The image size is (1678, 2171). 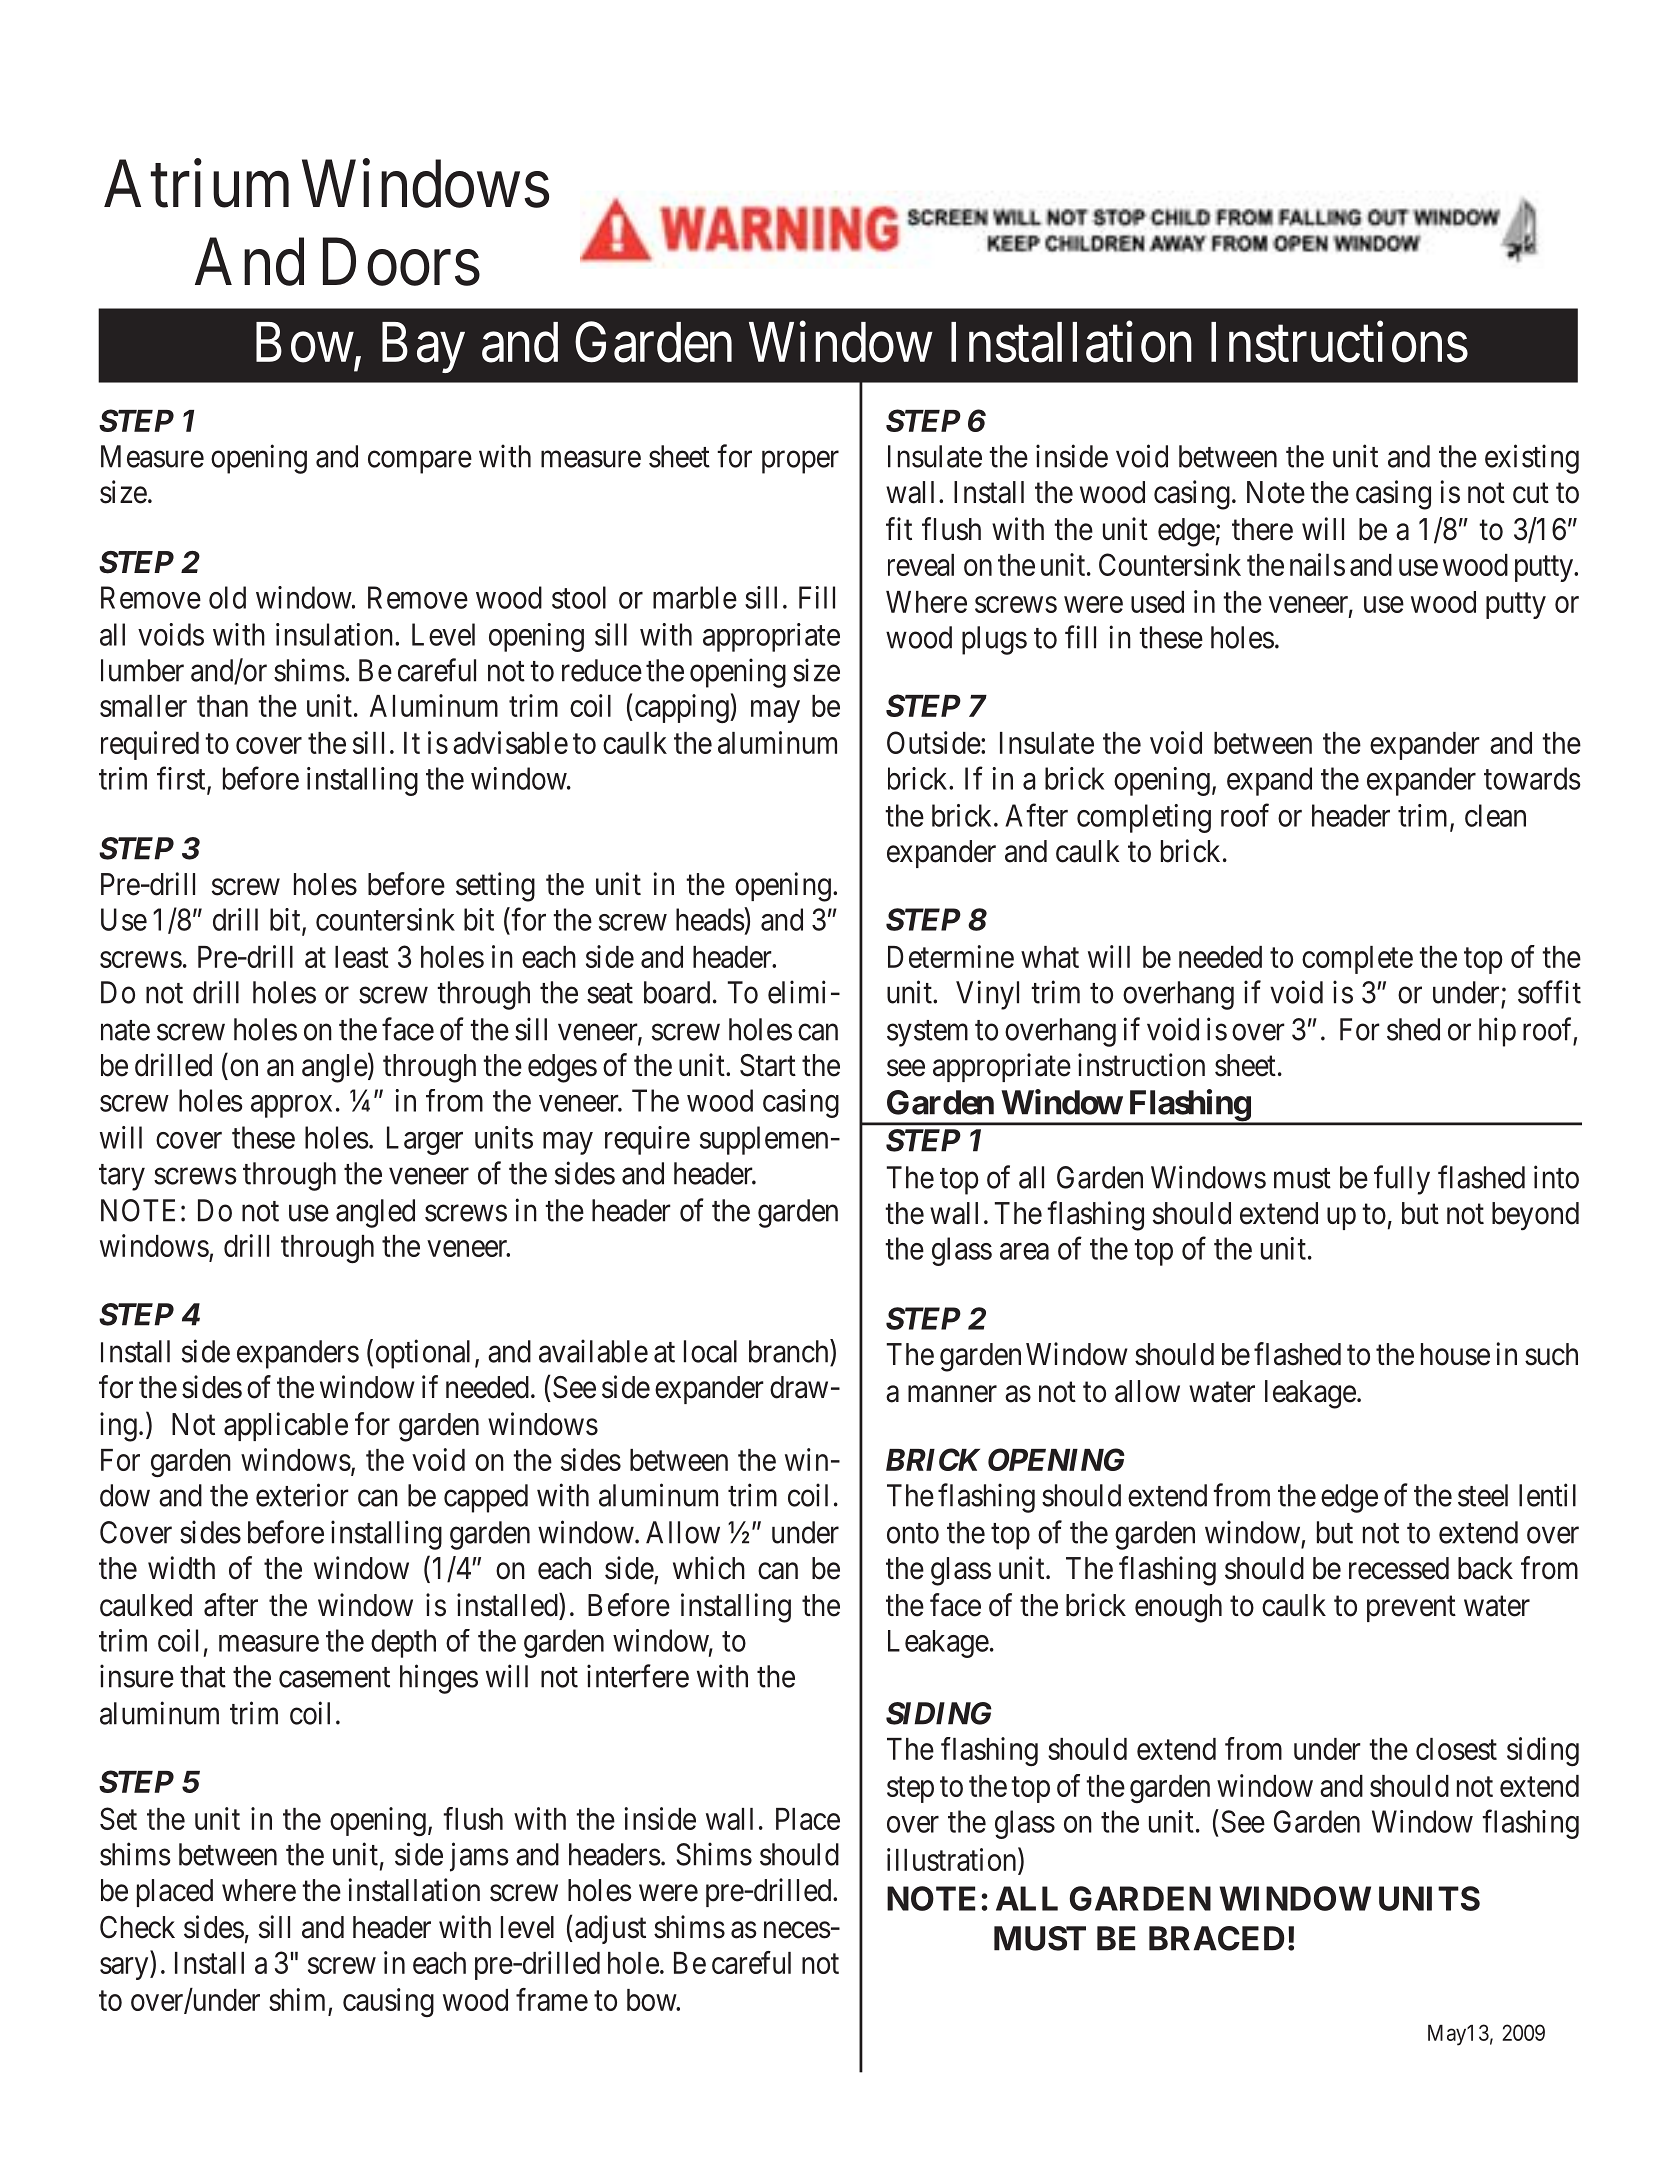 I want to click on existing, so click(x=1532, y=459).
